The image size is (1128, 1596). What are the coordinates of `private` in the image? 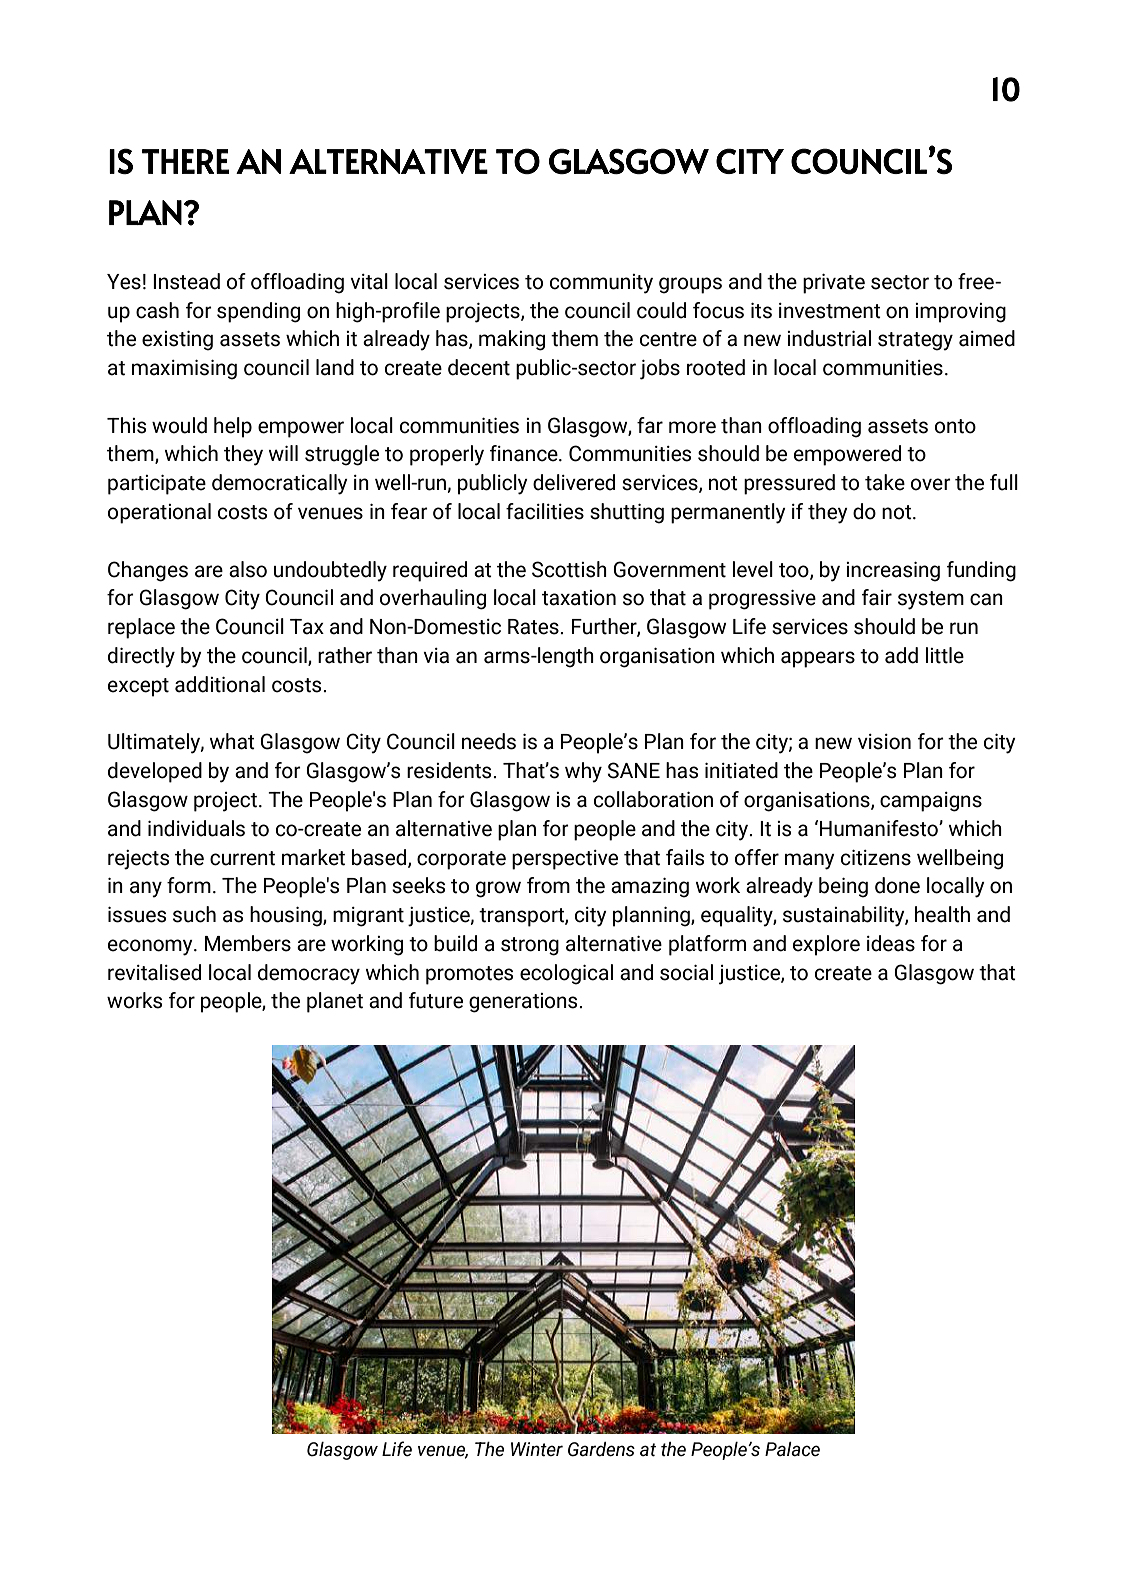 It's located at (834, 284).
